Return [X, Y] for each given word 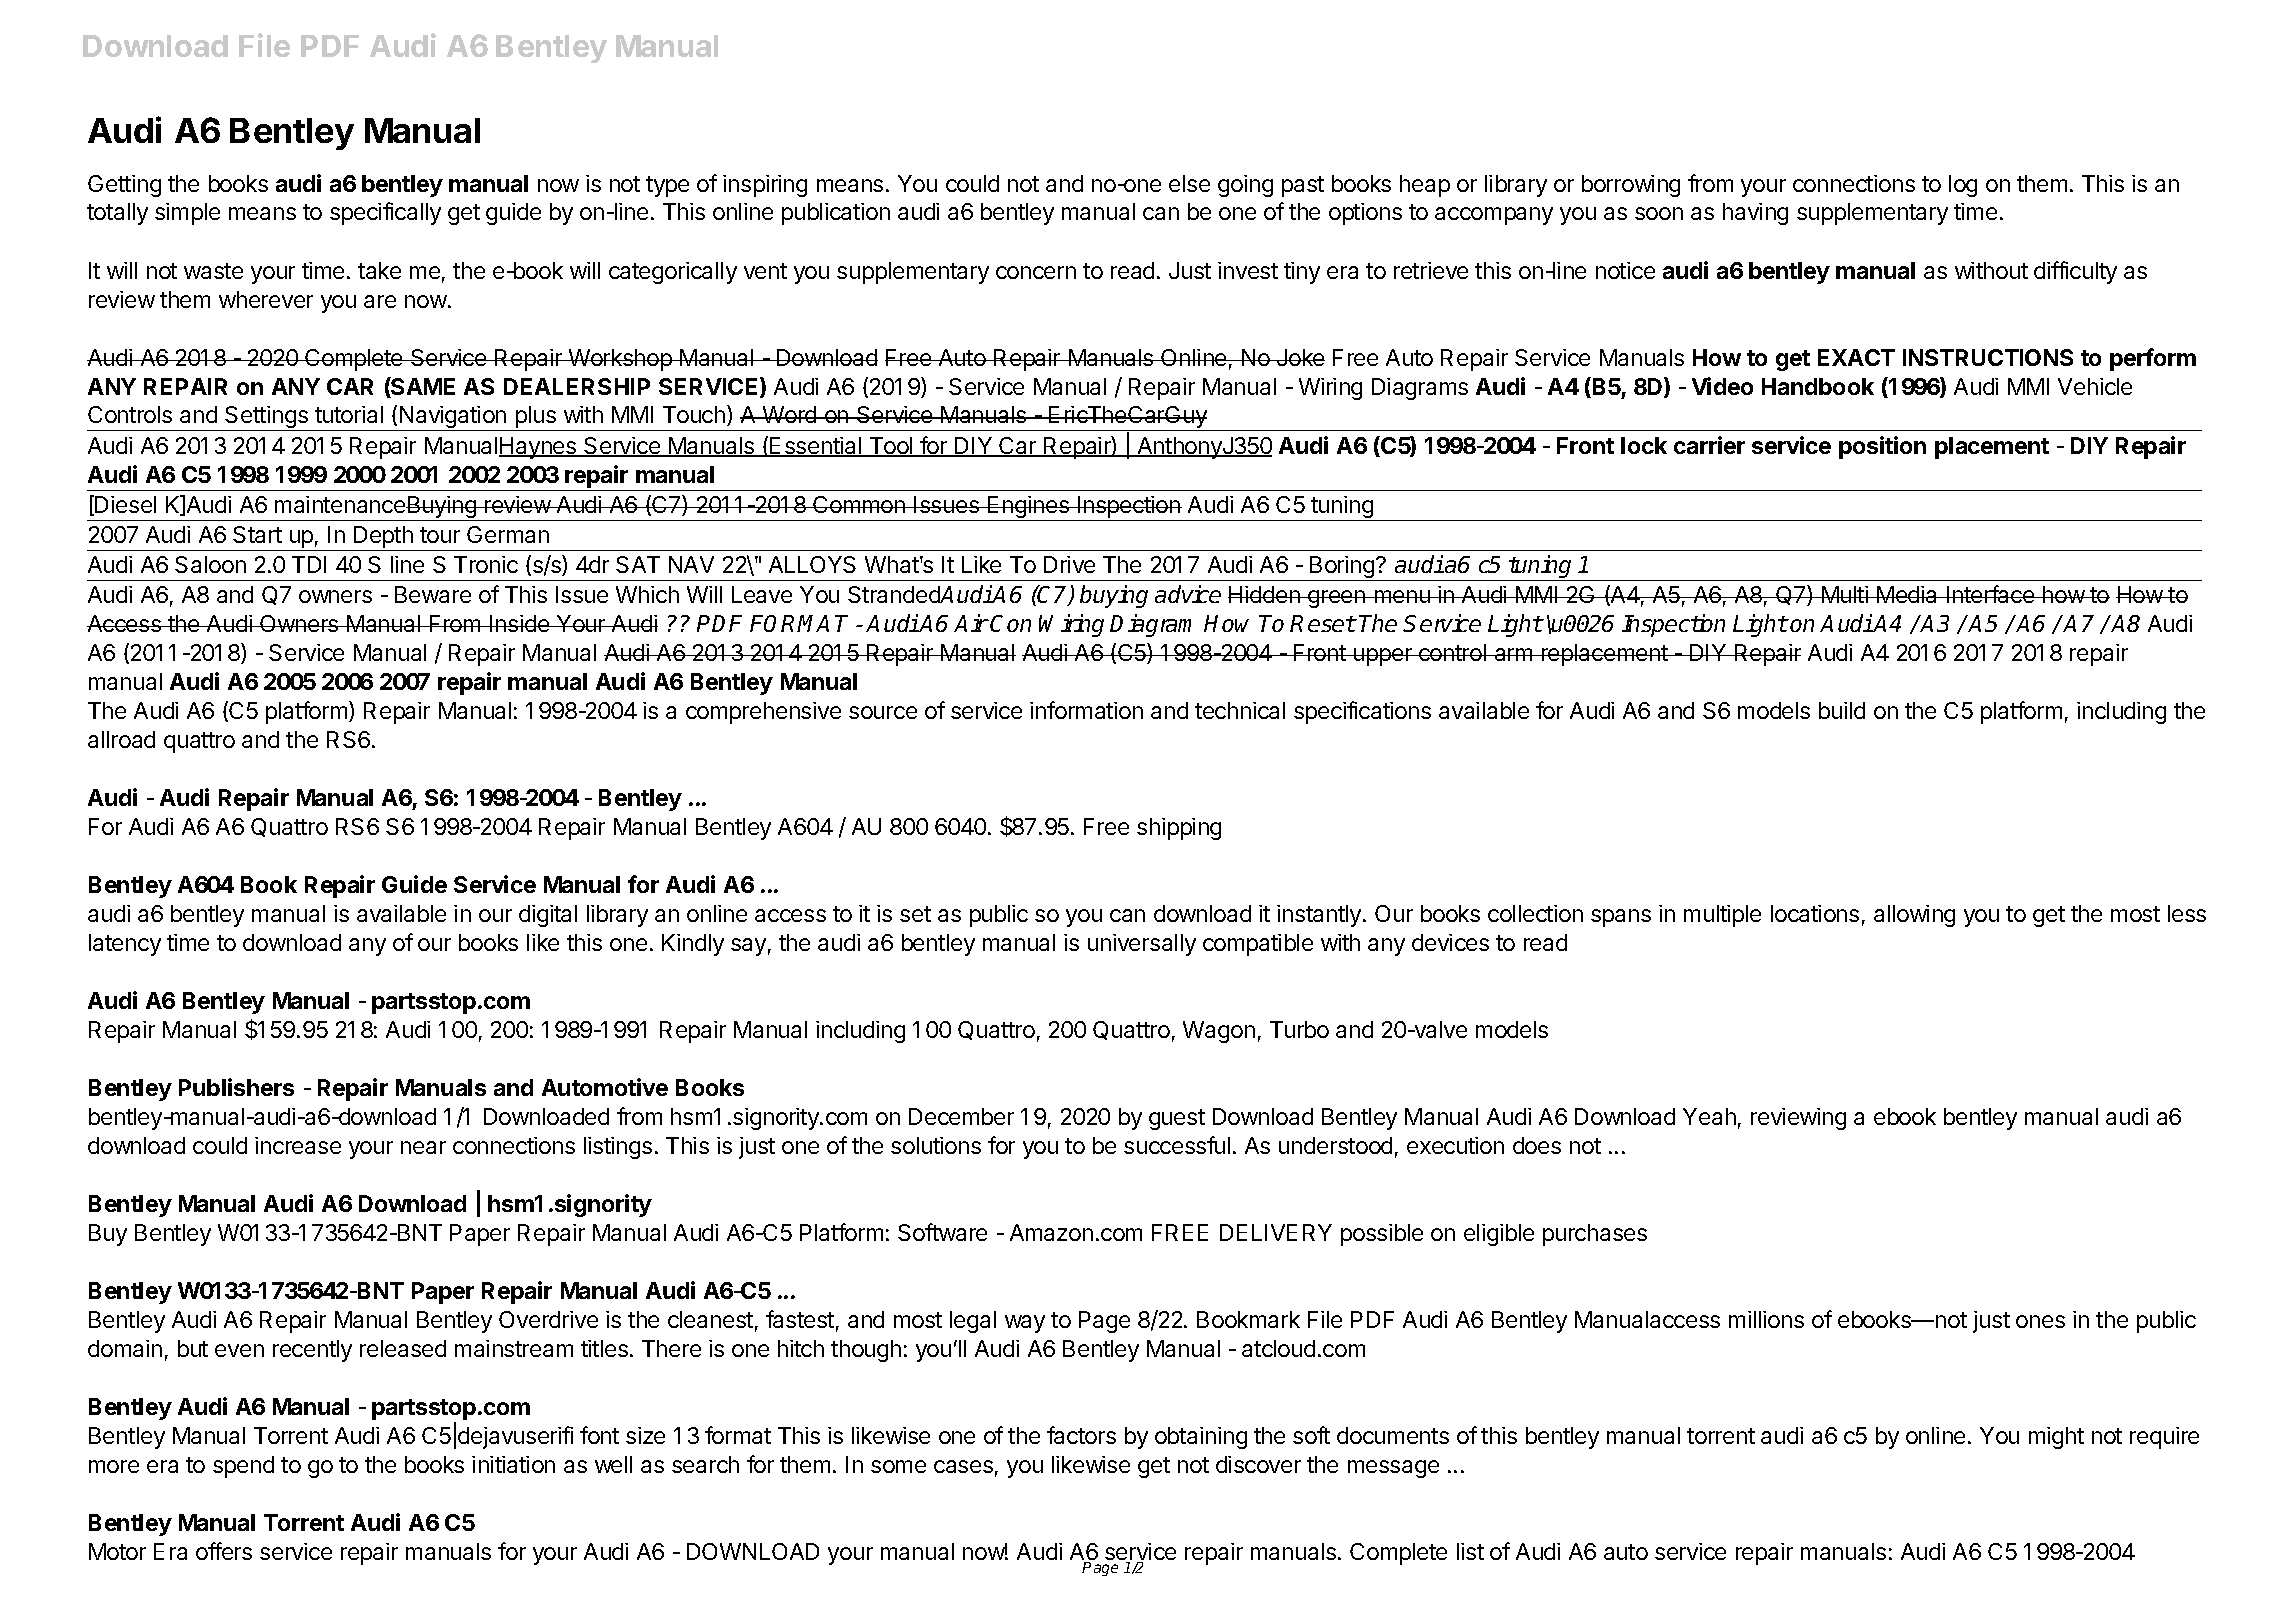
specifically [385, 213]
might [2056, 1438]
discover [1258, 1464]
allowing [1914, 916]
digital [548, 916]
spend [243, 1467]
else [1189, 183]
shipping [1179, 829]
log [1963, 186]
